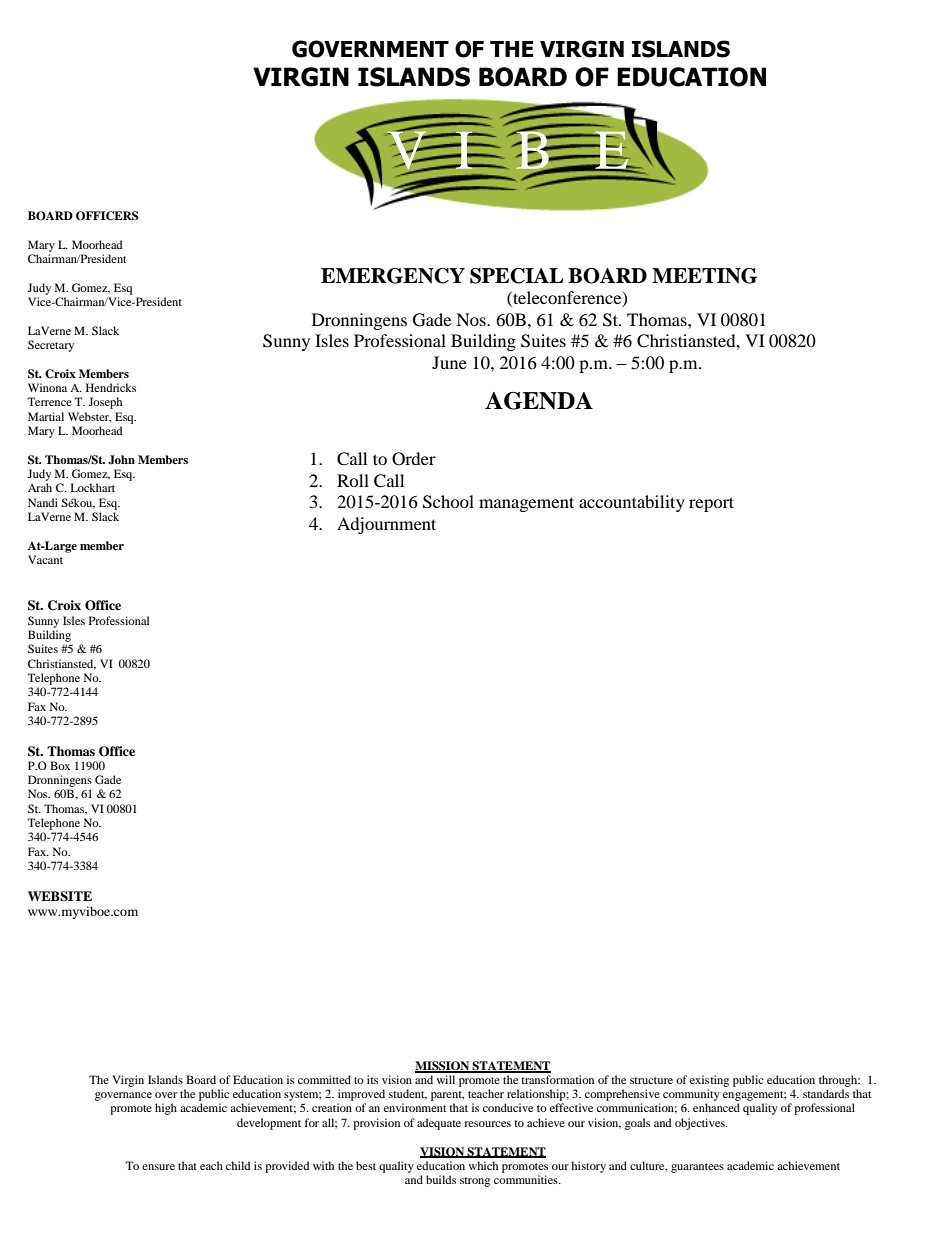  I want to click on Secretary, so click(51, 346).
